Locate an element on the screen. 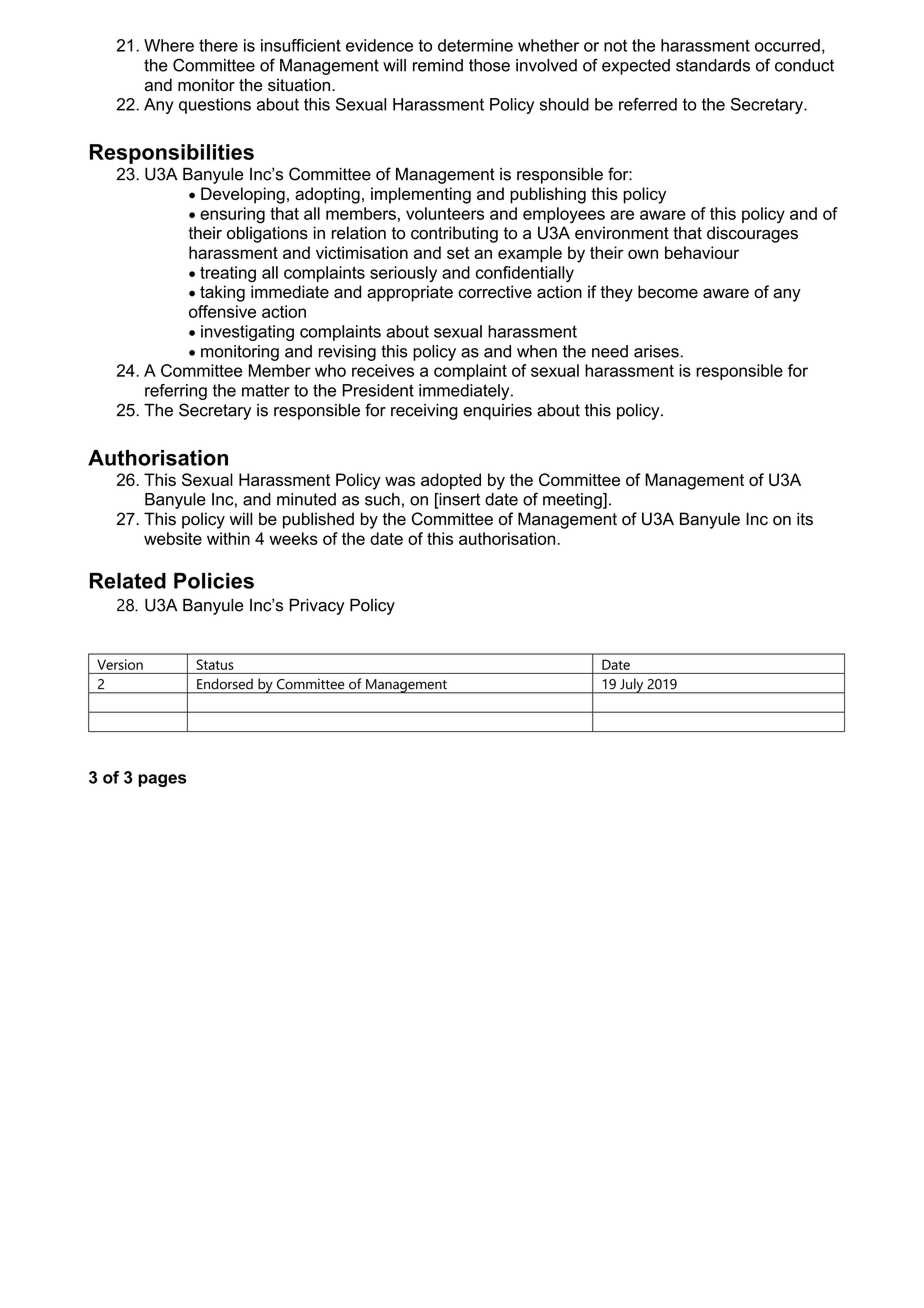 The height and width of the screenshot is (1308, 924). pages is located at coordinates (162, 780).
